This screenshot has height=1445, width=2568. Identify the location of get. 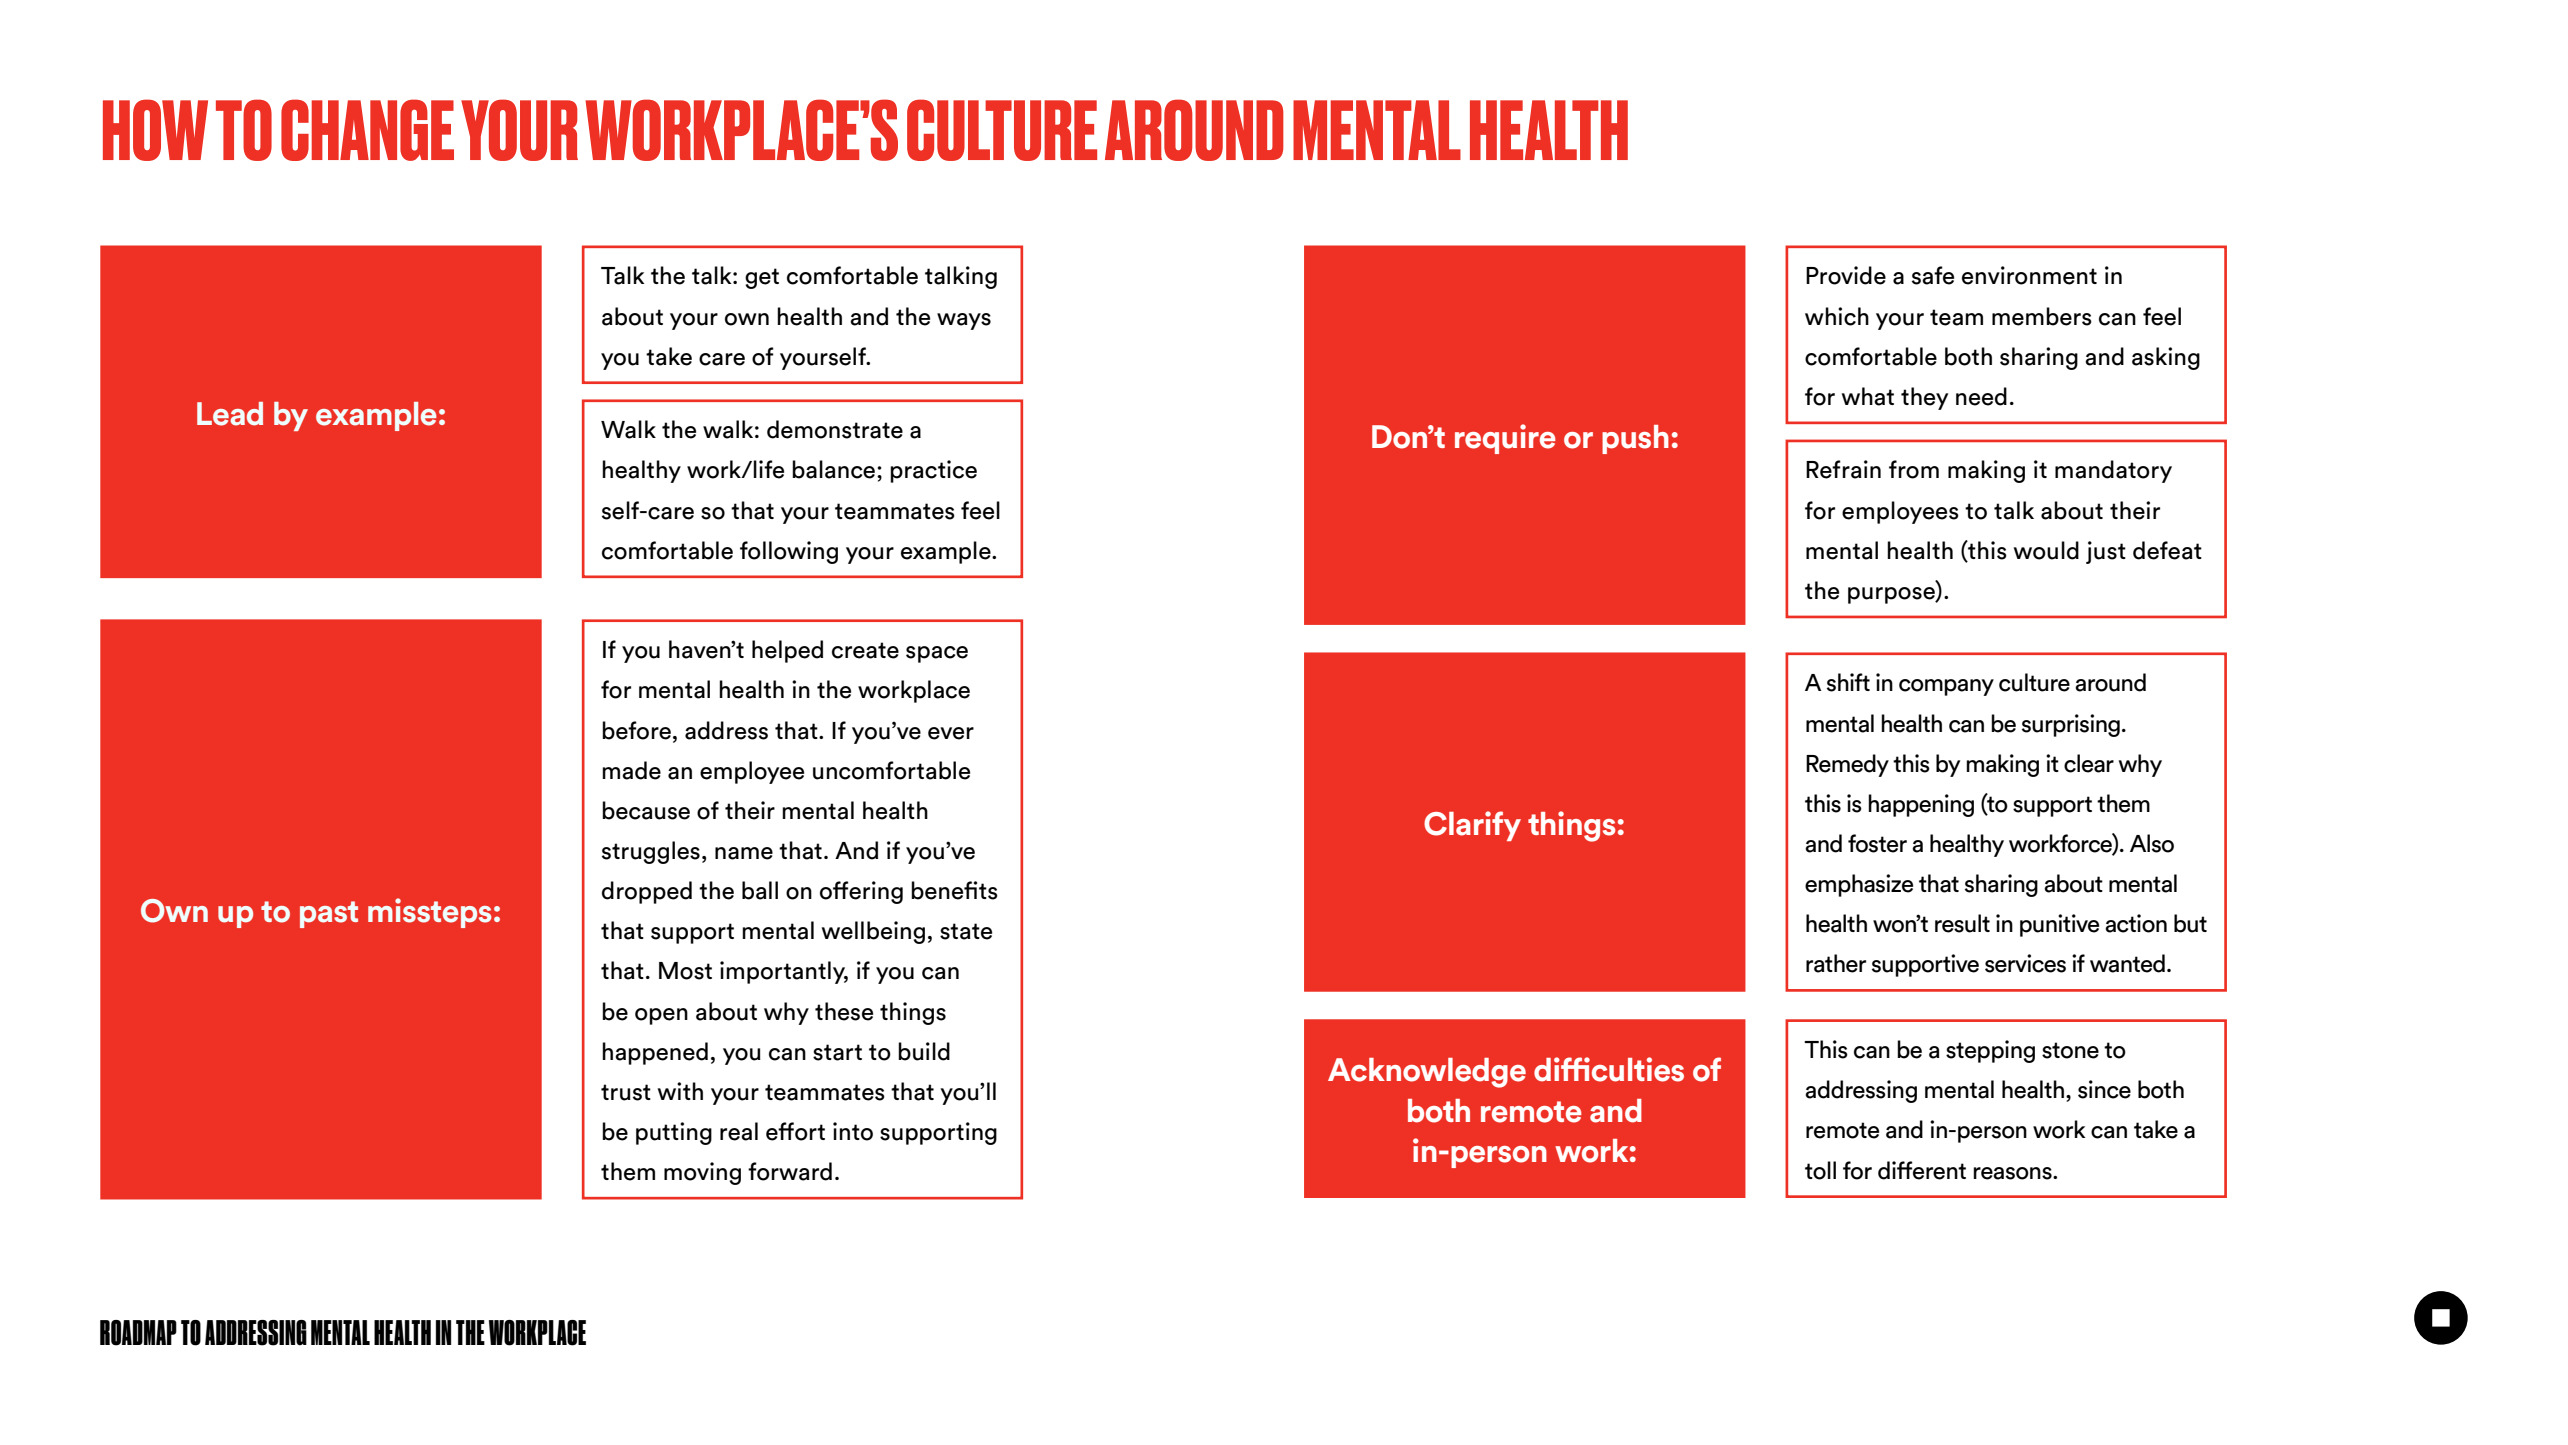
(762, 278).
